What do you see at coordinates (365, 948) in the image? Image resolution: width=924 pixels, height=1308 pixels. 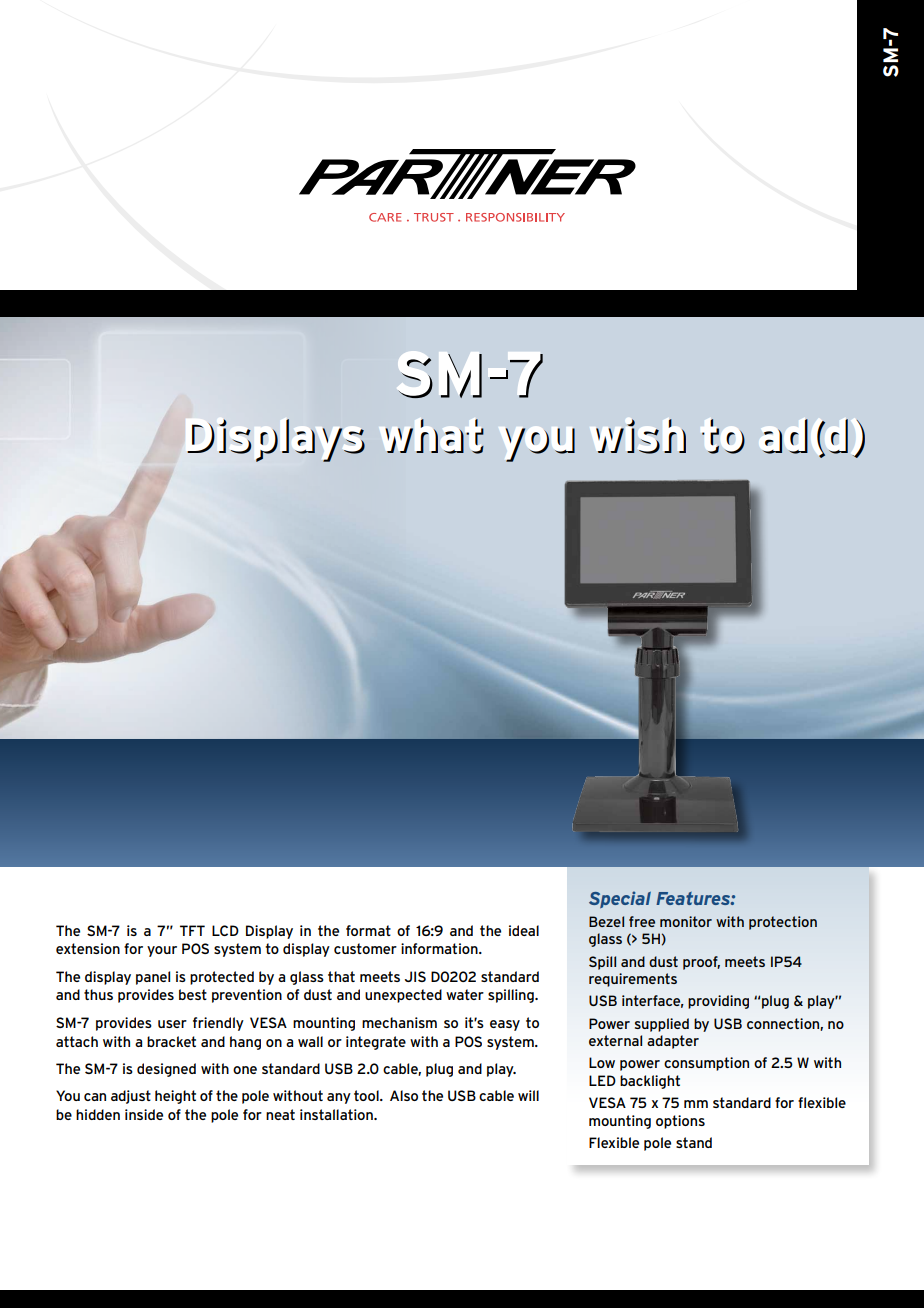 I see `customer` at bounding box center [365, 948].
